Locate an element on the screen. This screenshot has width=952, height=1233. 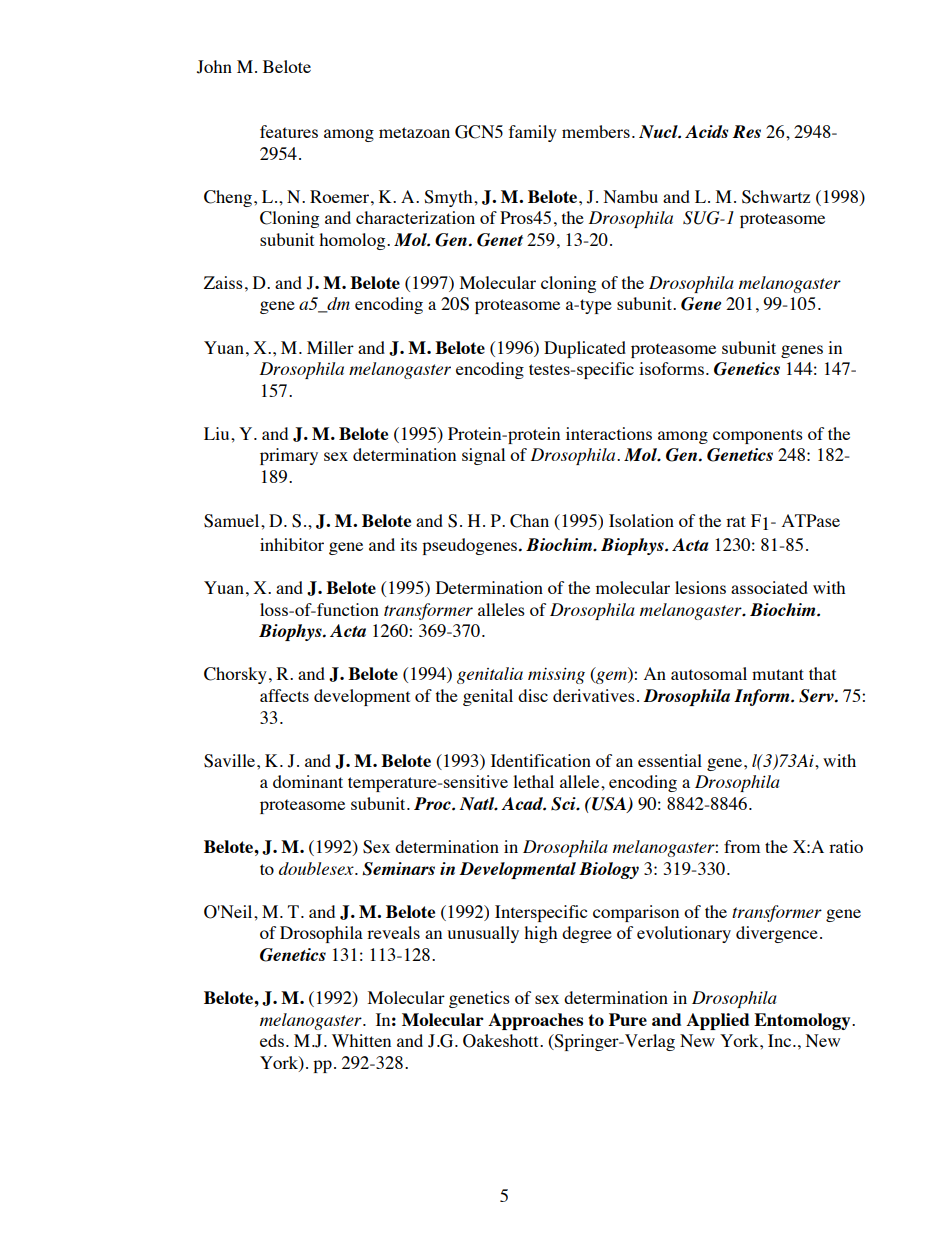
Acids is located at coordinates (706, 131).
